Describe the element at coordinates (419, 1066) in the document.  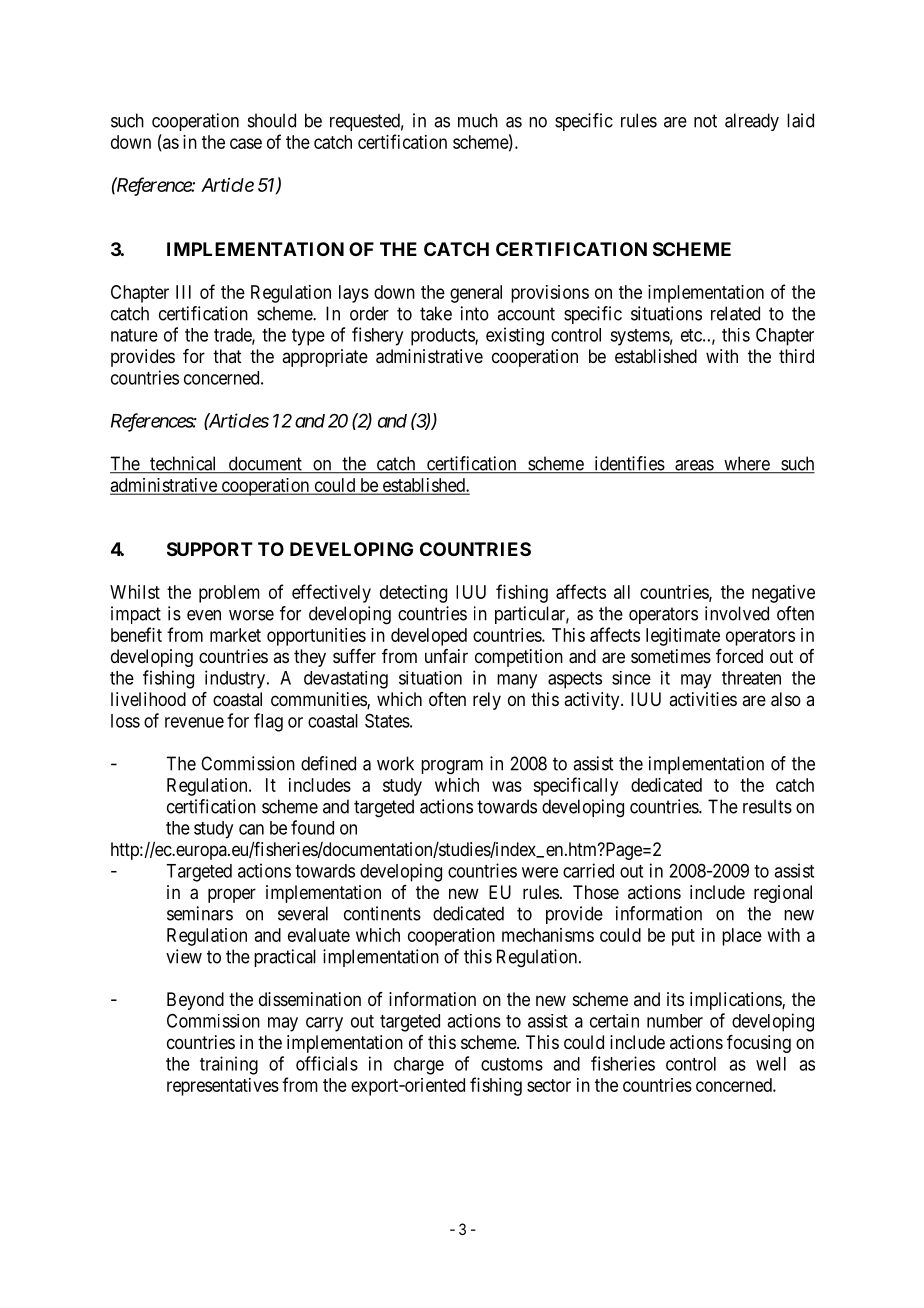
I see `charge` at that location.
